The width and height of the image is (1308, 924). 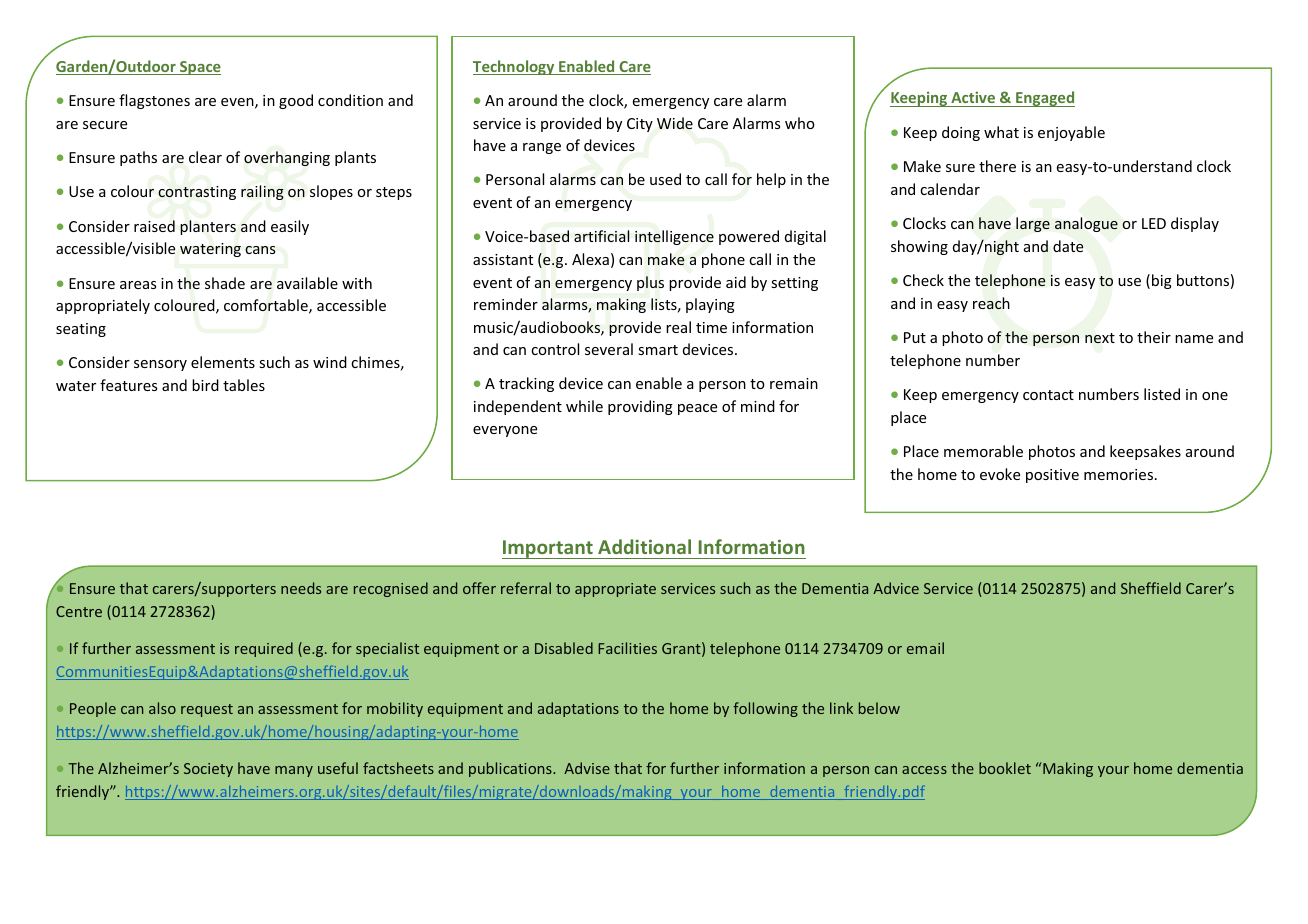 What do you see at coordinates (208, 770) in the image?
I see `Society` at bounding box center [208, 770].
